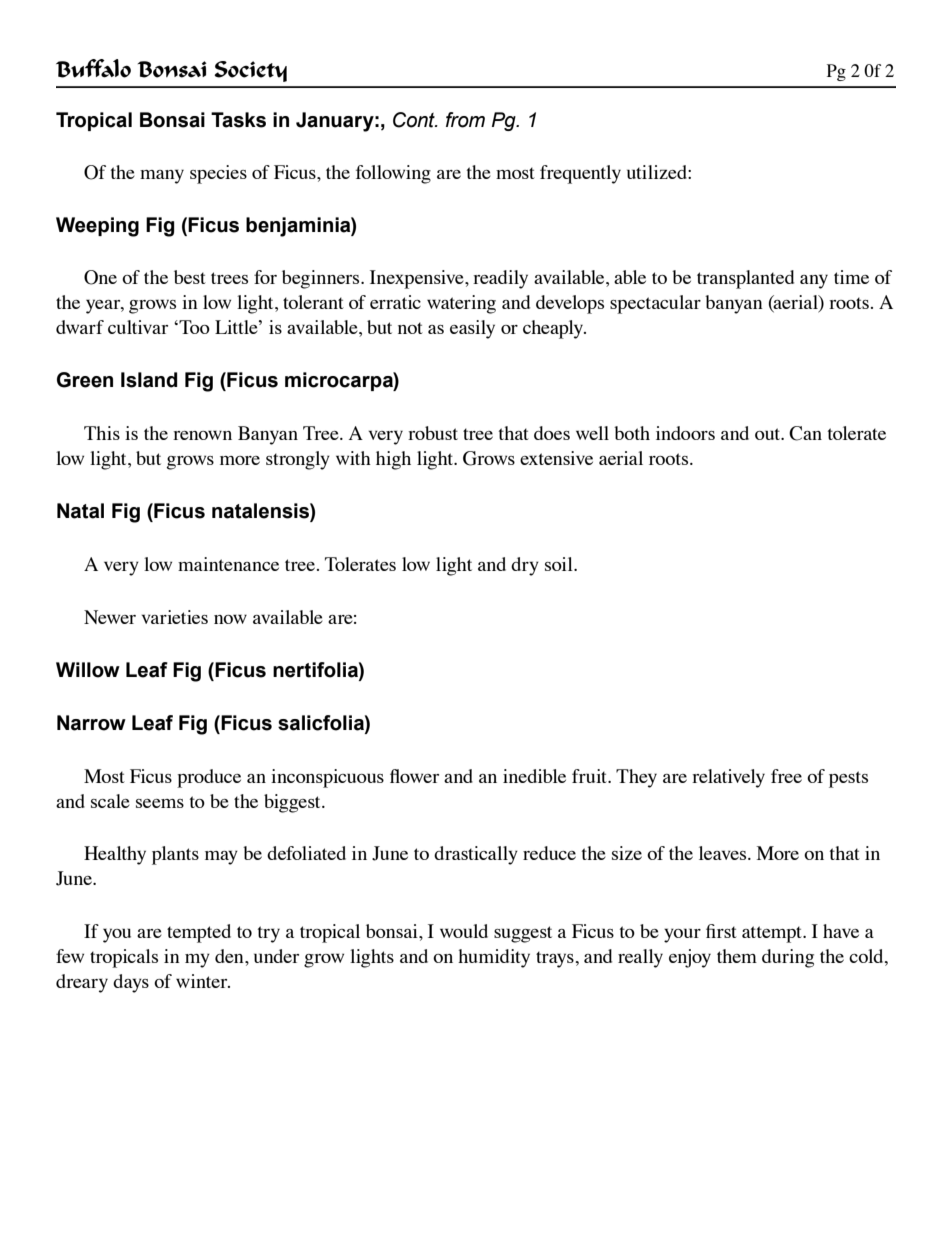 The image size is (952, 1233). I want to click on seems, so click(160, 803).
